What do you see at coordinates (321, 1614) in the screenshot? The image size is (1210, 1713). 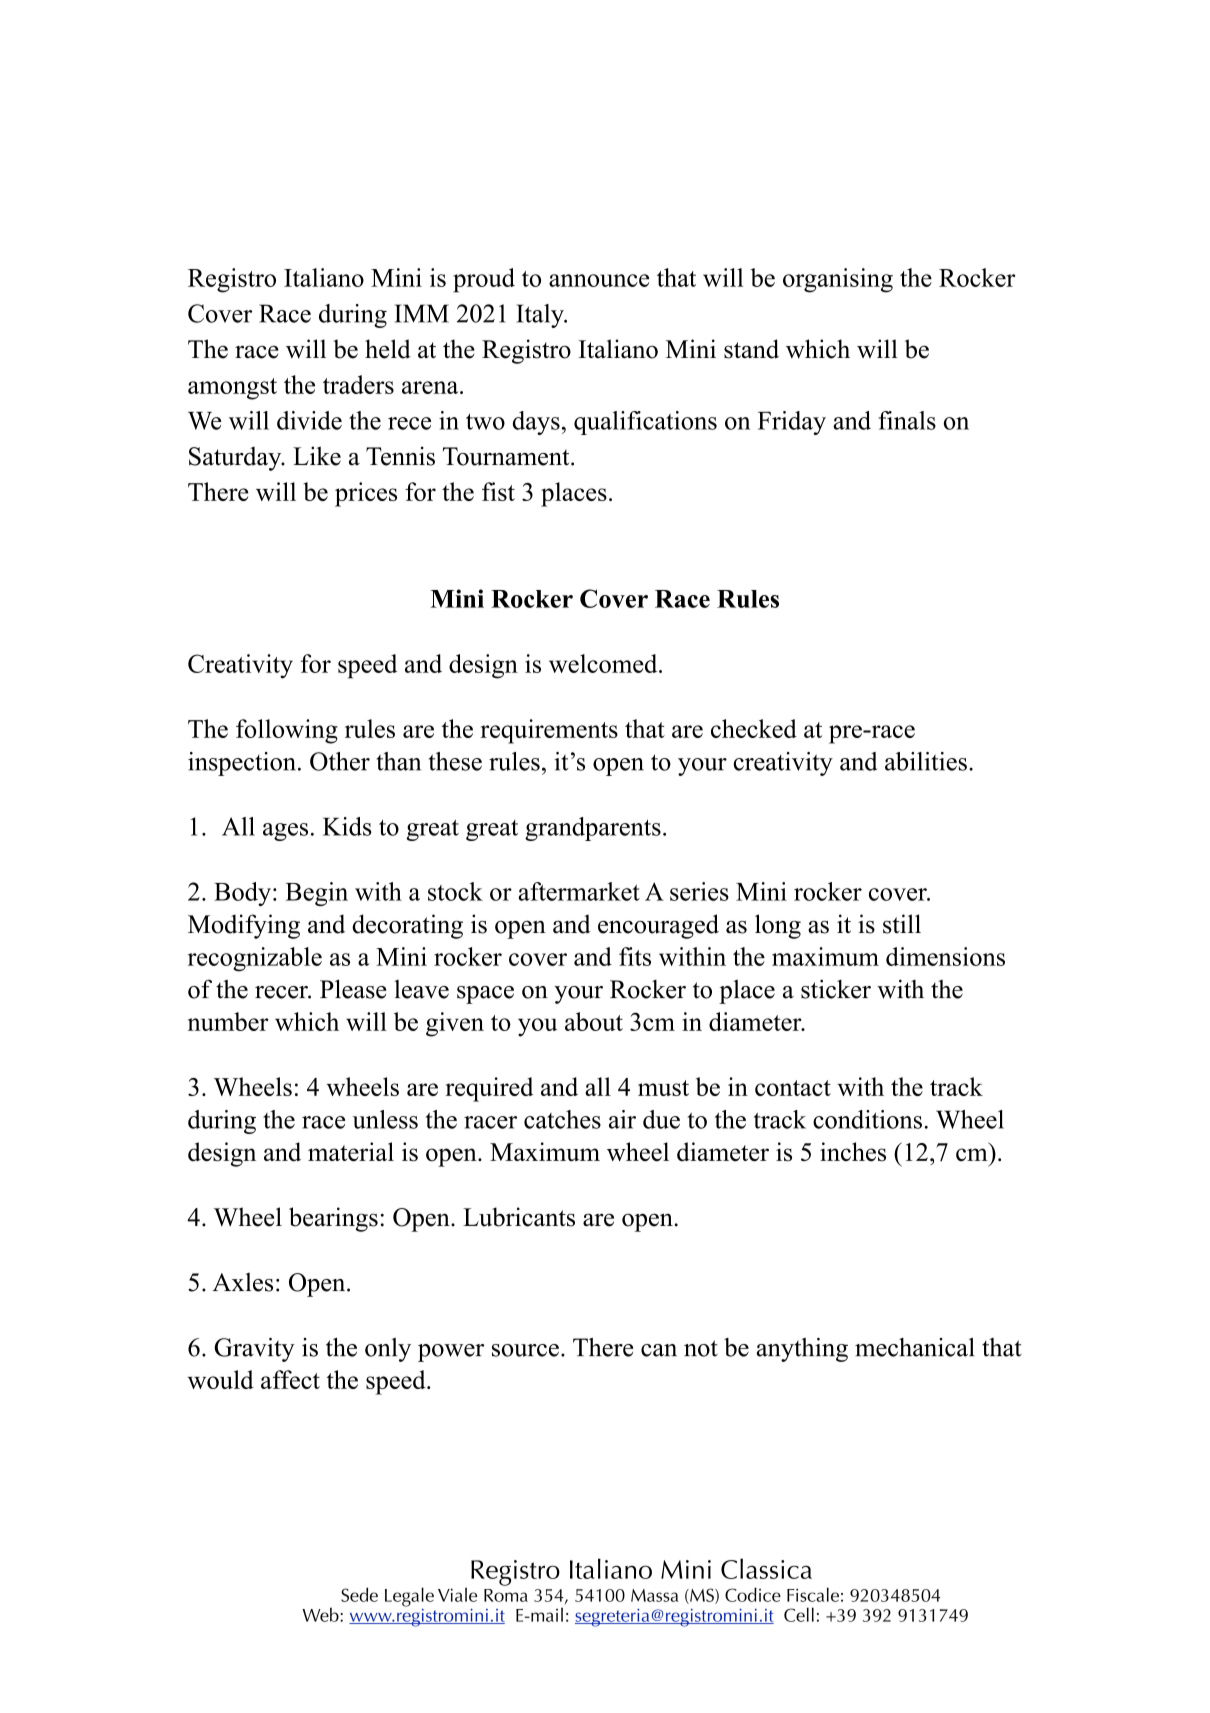 I see `Web` at bounding box center [321, 1614].
